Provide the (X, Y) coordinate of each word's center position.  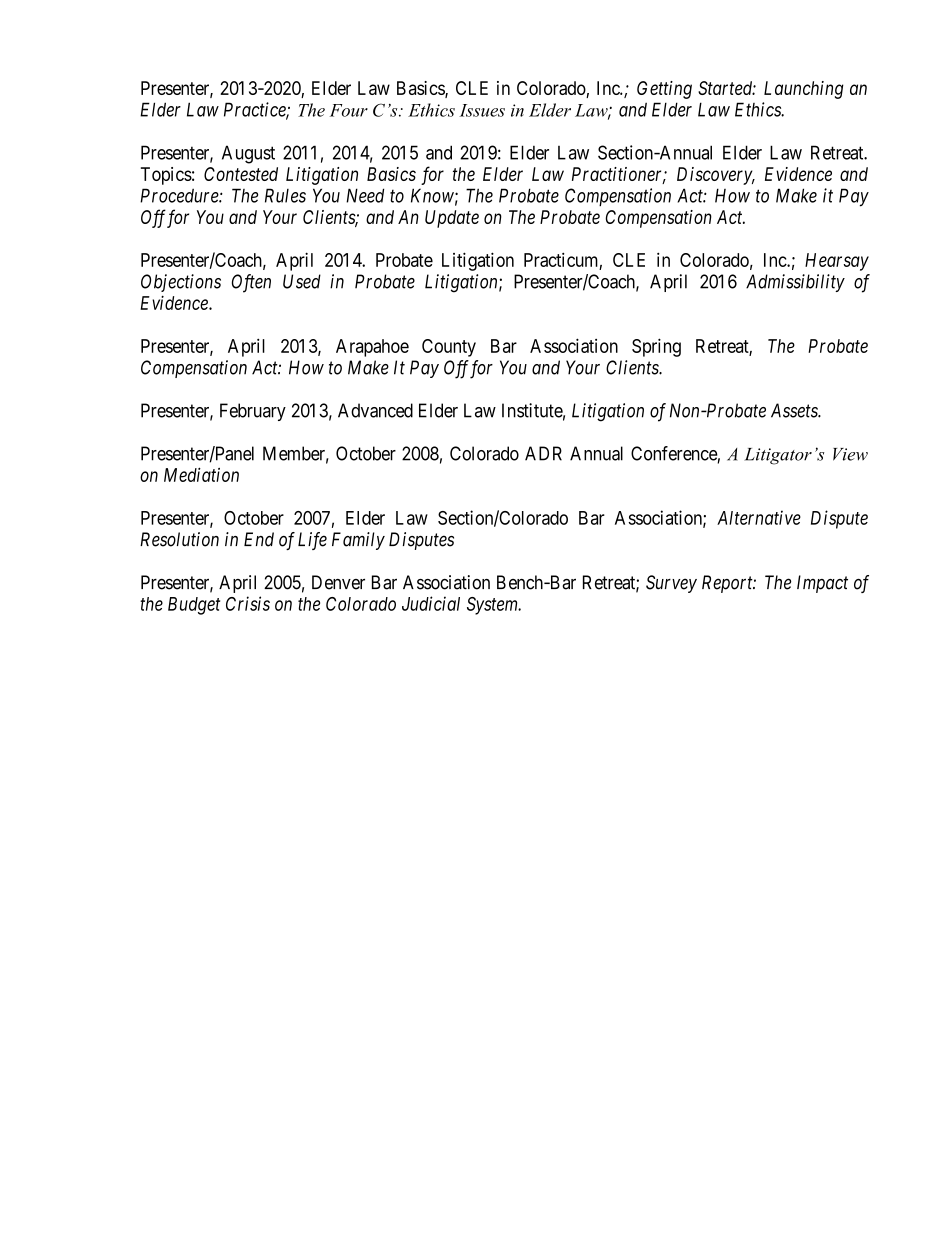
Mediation (201, 474)
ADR (543, 453)
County (449, 348)
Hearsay (837, 262)
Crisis (248, 603)
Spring (656, 347)
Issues (482, 110)
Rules (285, 195)
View (850, 454)
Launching (804, 90)
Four (349, 110)
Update (452, 219)
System (493, 606)
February (253, 412)
